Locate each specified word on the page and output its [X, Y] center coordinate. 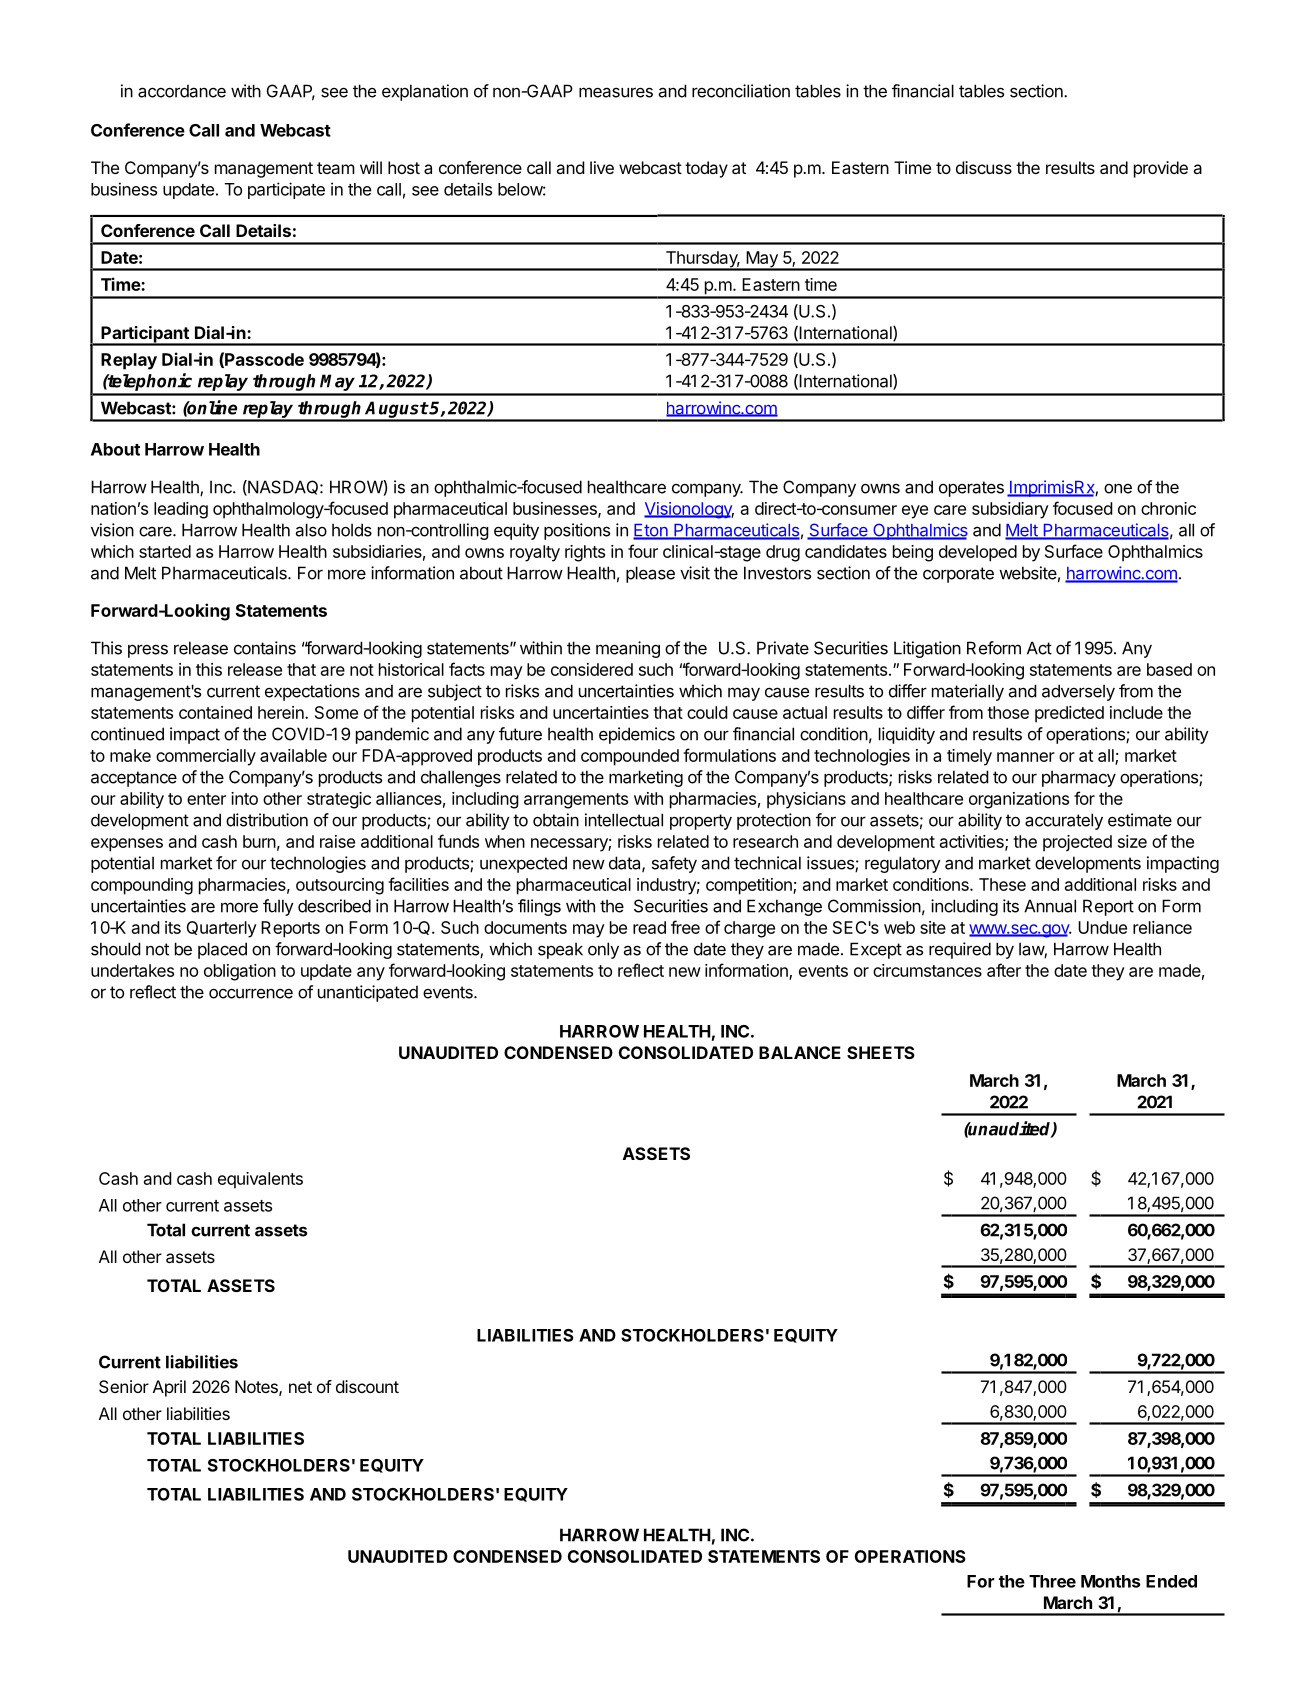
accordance [182, 91]
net [300, 1387]
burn [259, 841]
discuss [984, 167]
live [602, 167]
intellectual [624, 820]
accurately [1064, 821]
